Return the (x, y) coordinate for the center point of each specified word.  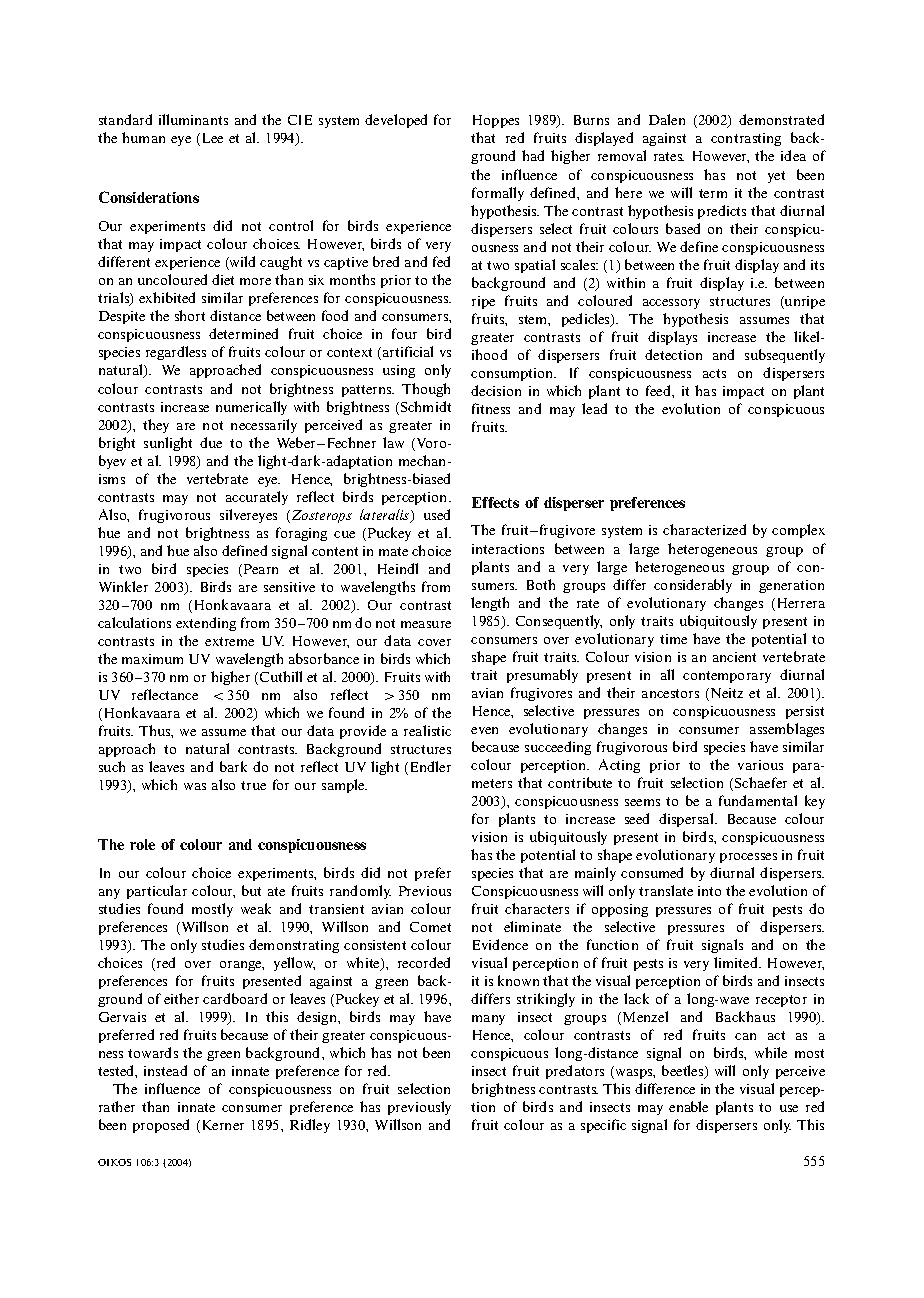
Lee (213, 138)
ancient (734, 657)
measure (426, 624)
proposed (161, 1126)
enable (688, 1106)
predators (575, 1072)
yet (776, 177)
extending (206, 624)
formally (498, 194)
